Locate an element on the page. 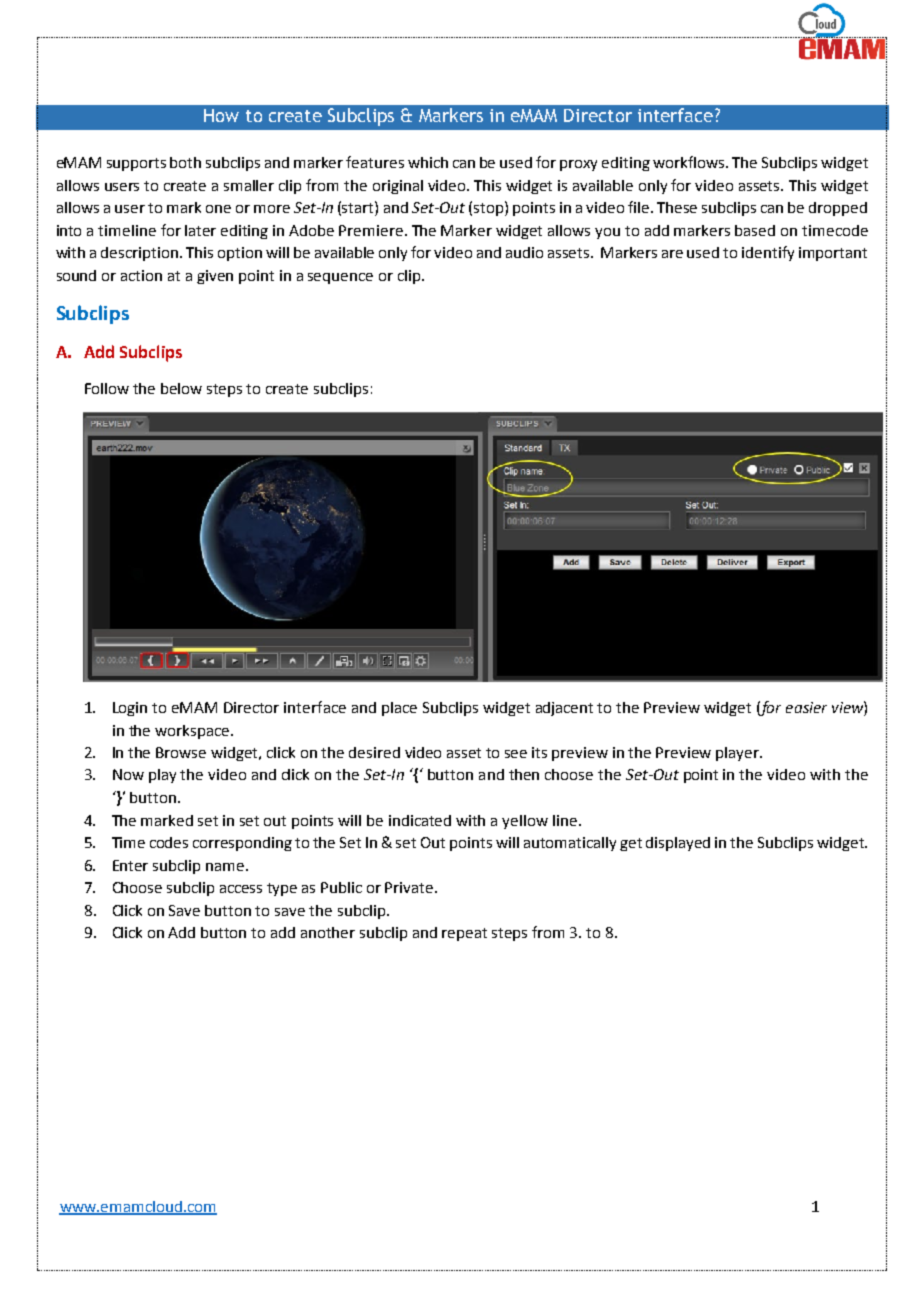  access is located at coordinates (241, 889).
